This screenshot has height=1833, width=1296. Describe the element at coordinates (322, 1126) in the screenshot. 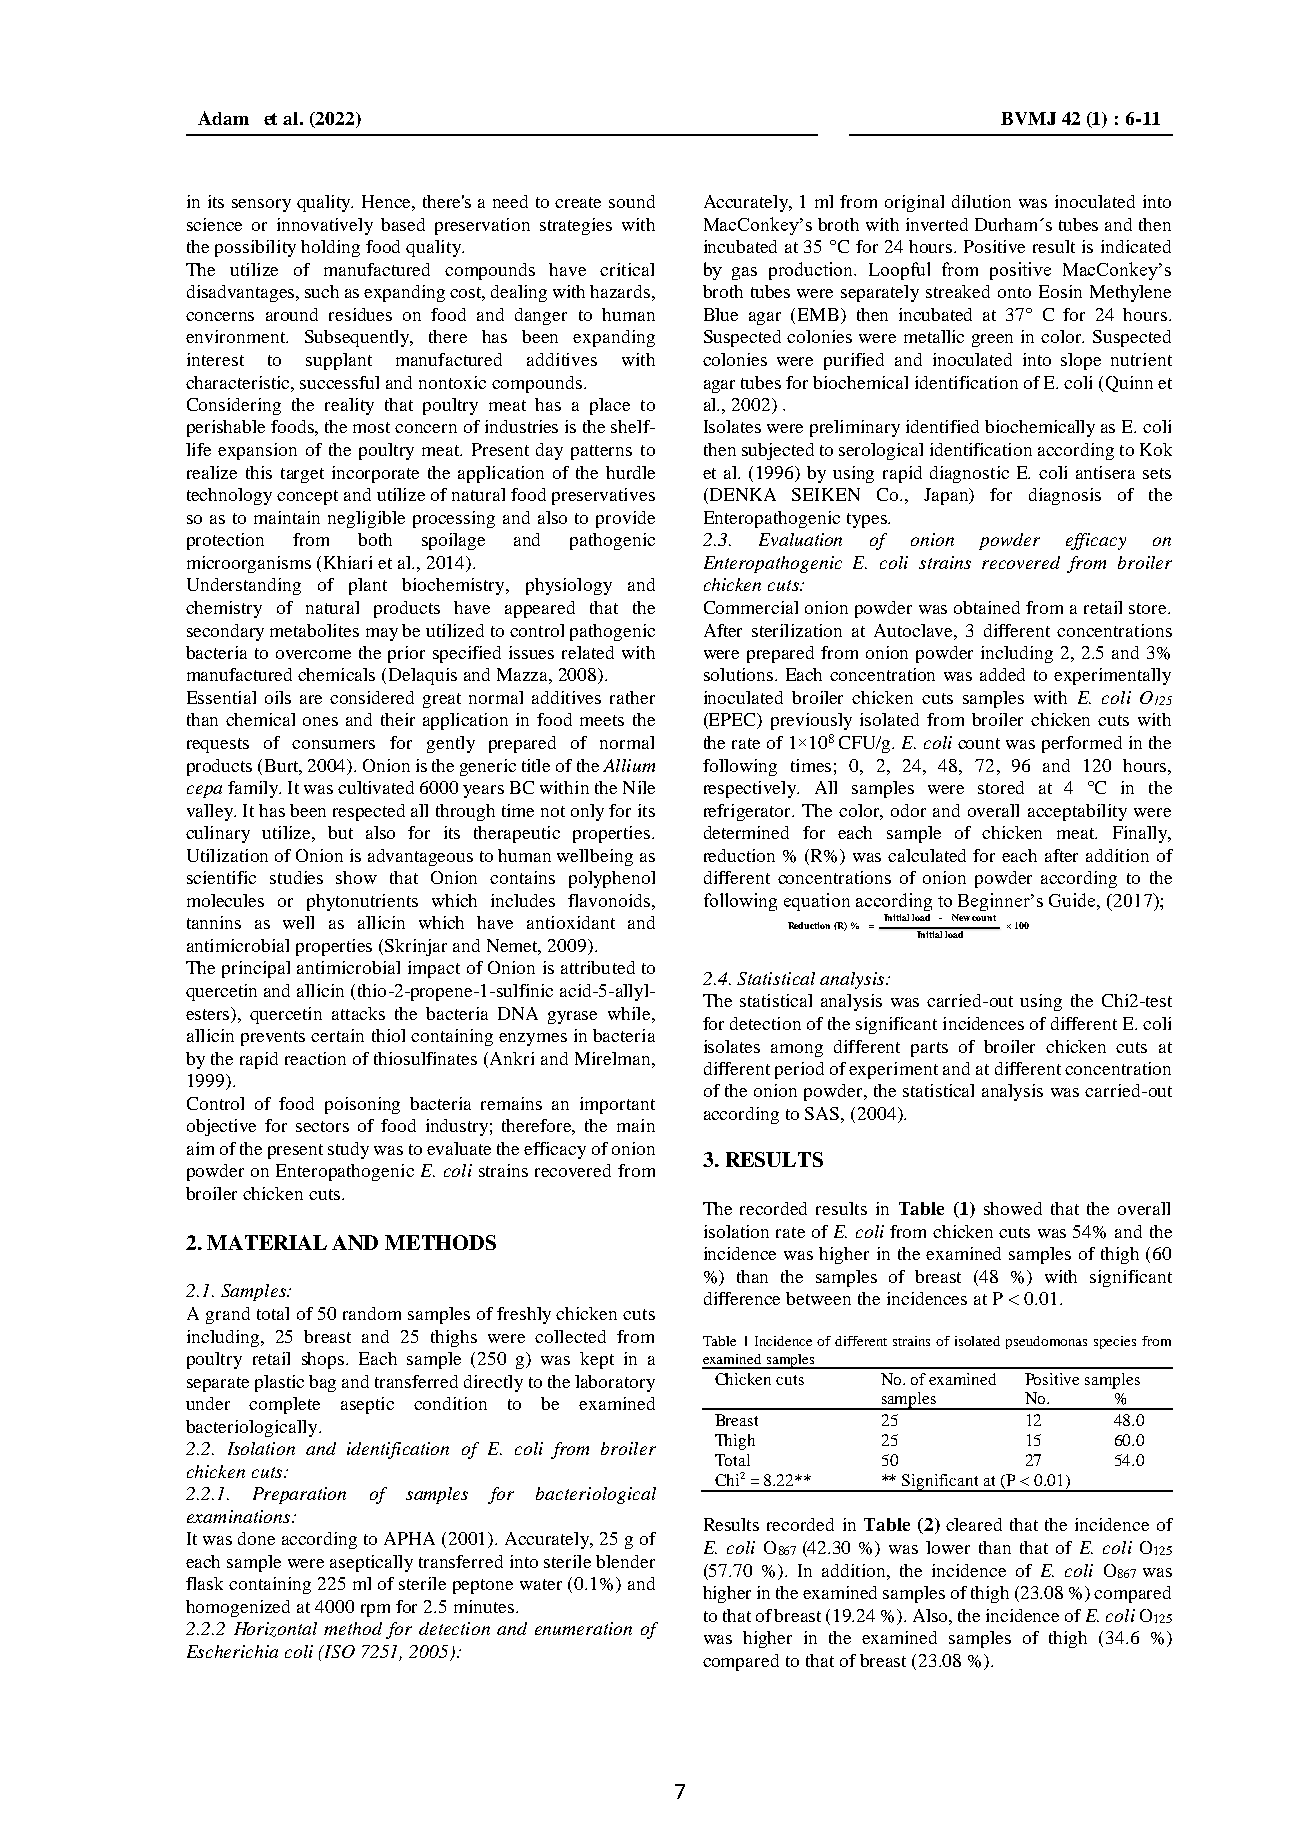

I see `sectors` at that location.
